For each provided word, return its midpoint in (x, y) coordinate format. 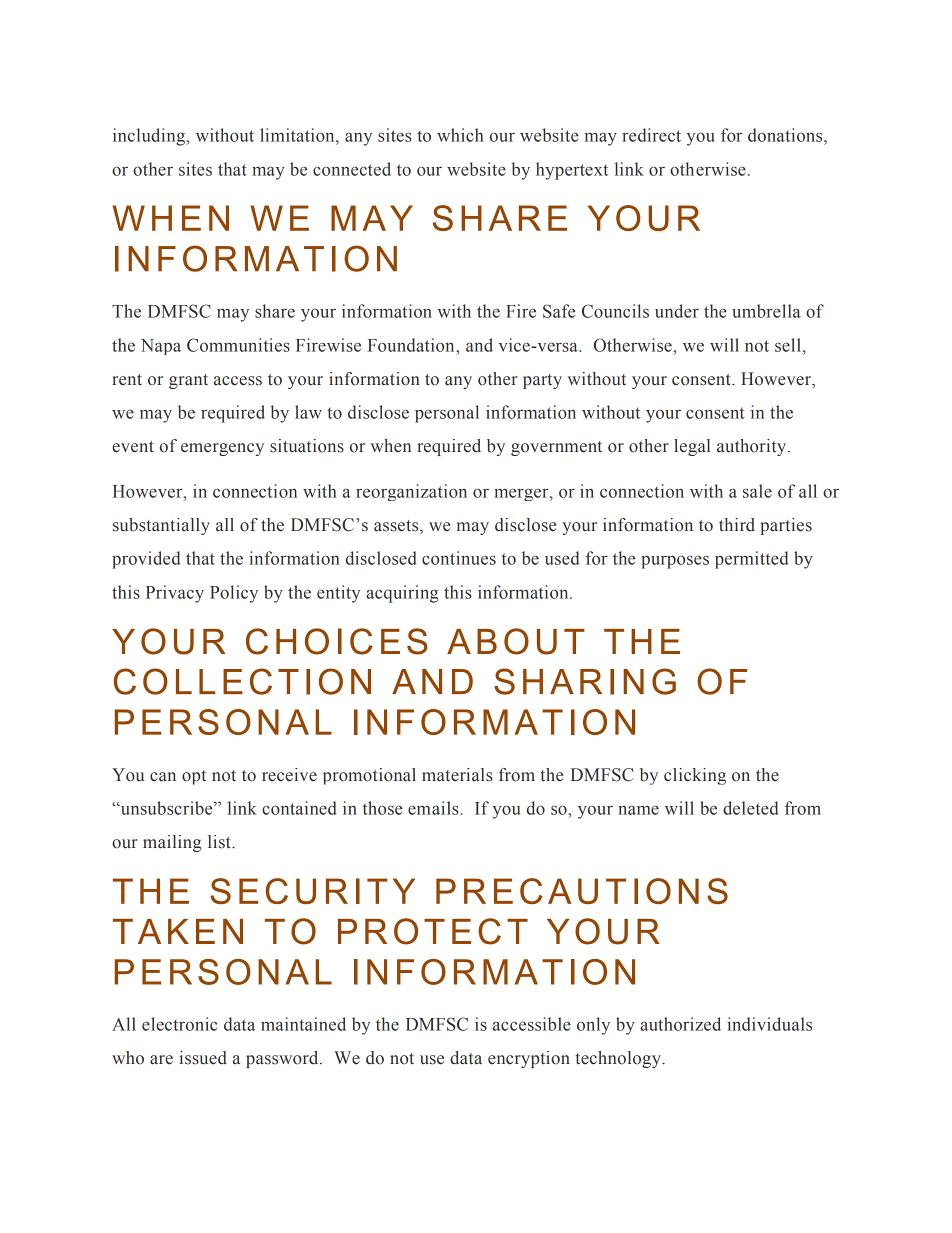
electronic (179, 1024)
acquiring (402, 594)
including (150, 137)
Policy (234, 594)
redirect (651, 135)
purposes (675, 562)
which (460, 135)
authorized (680, 1024)
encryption (529, 1059)
